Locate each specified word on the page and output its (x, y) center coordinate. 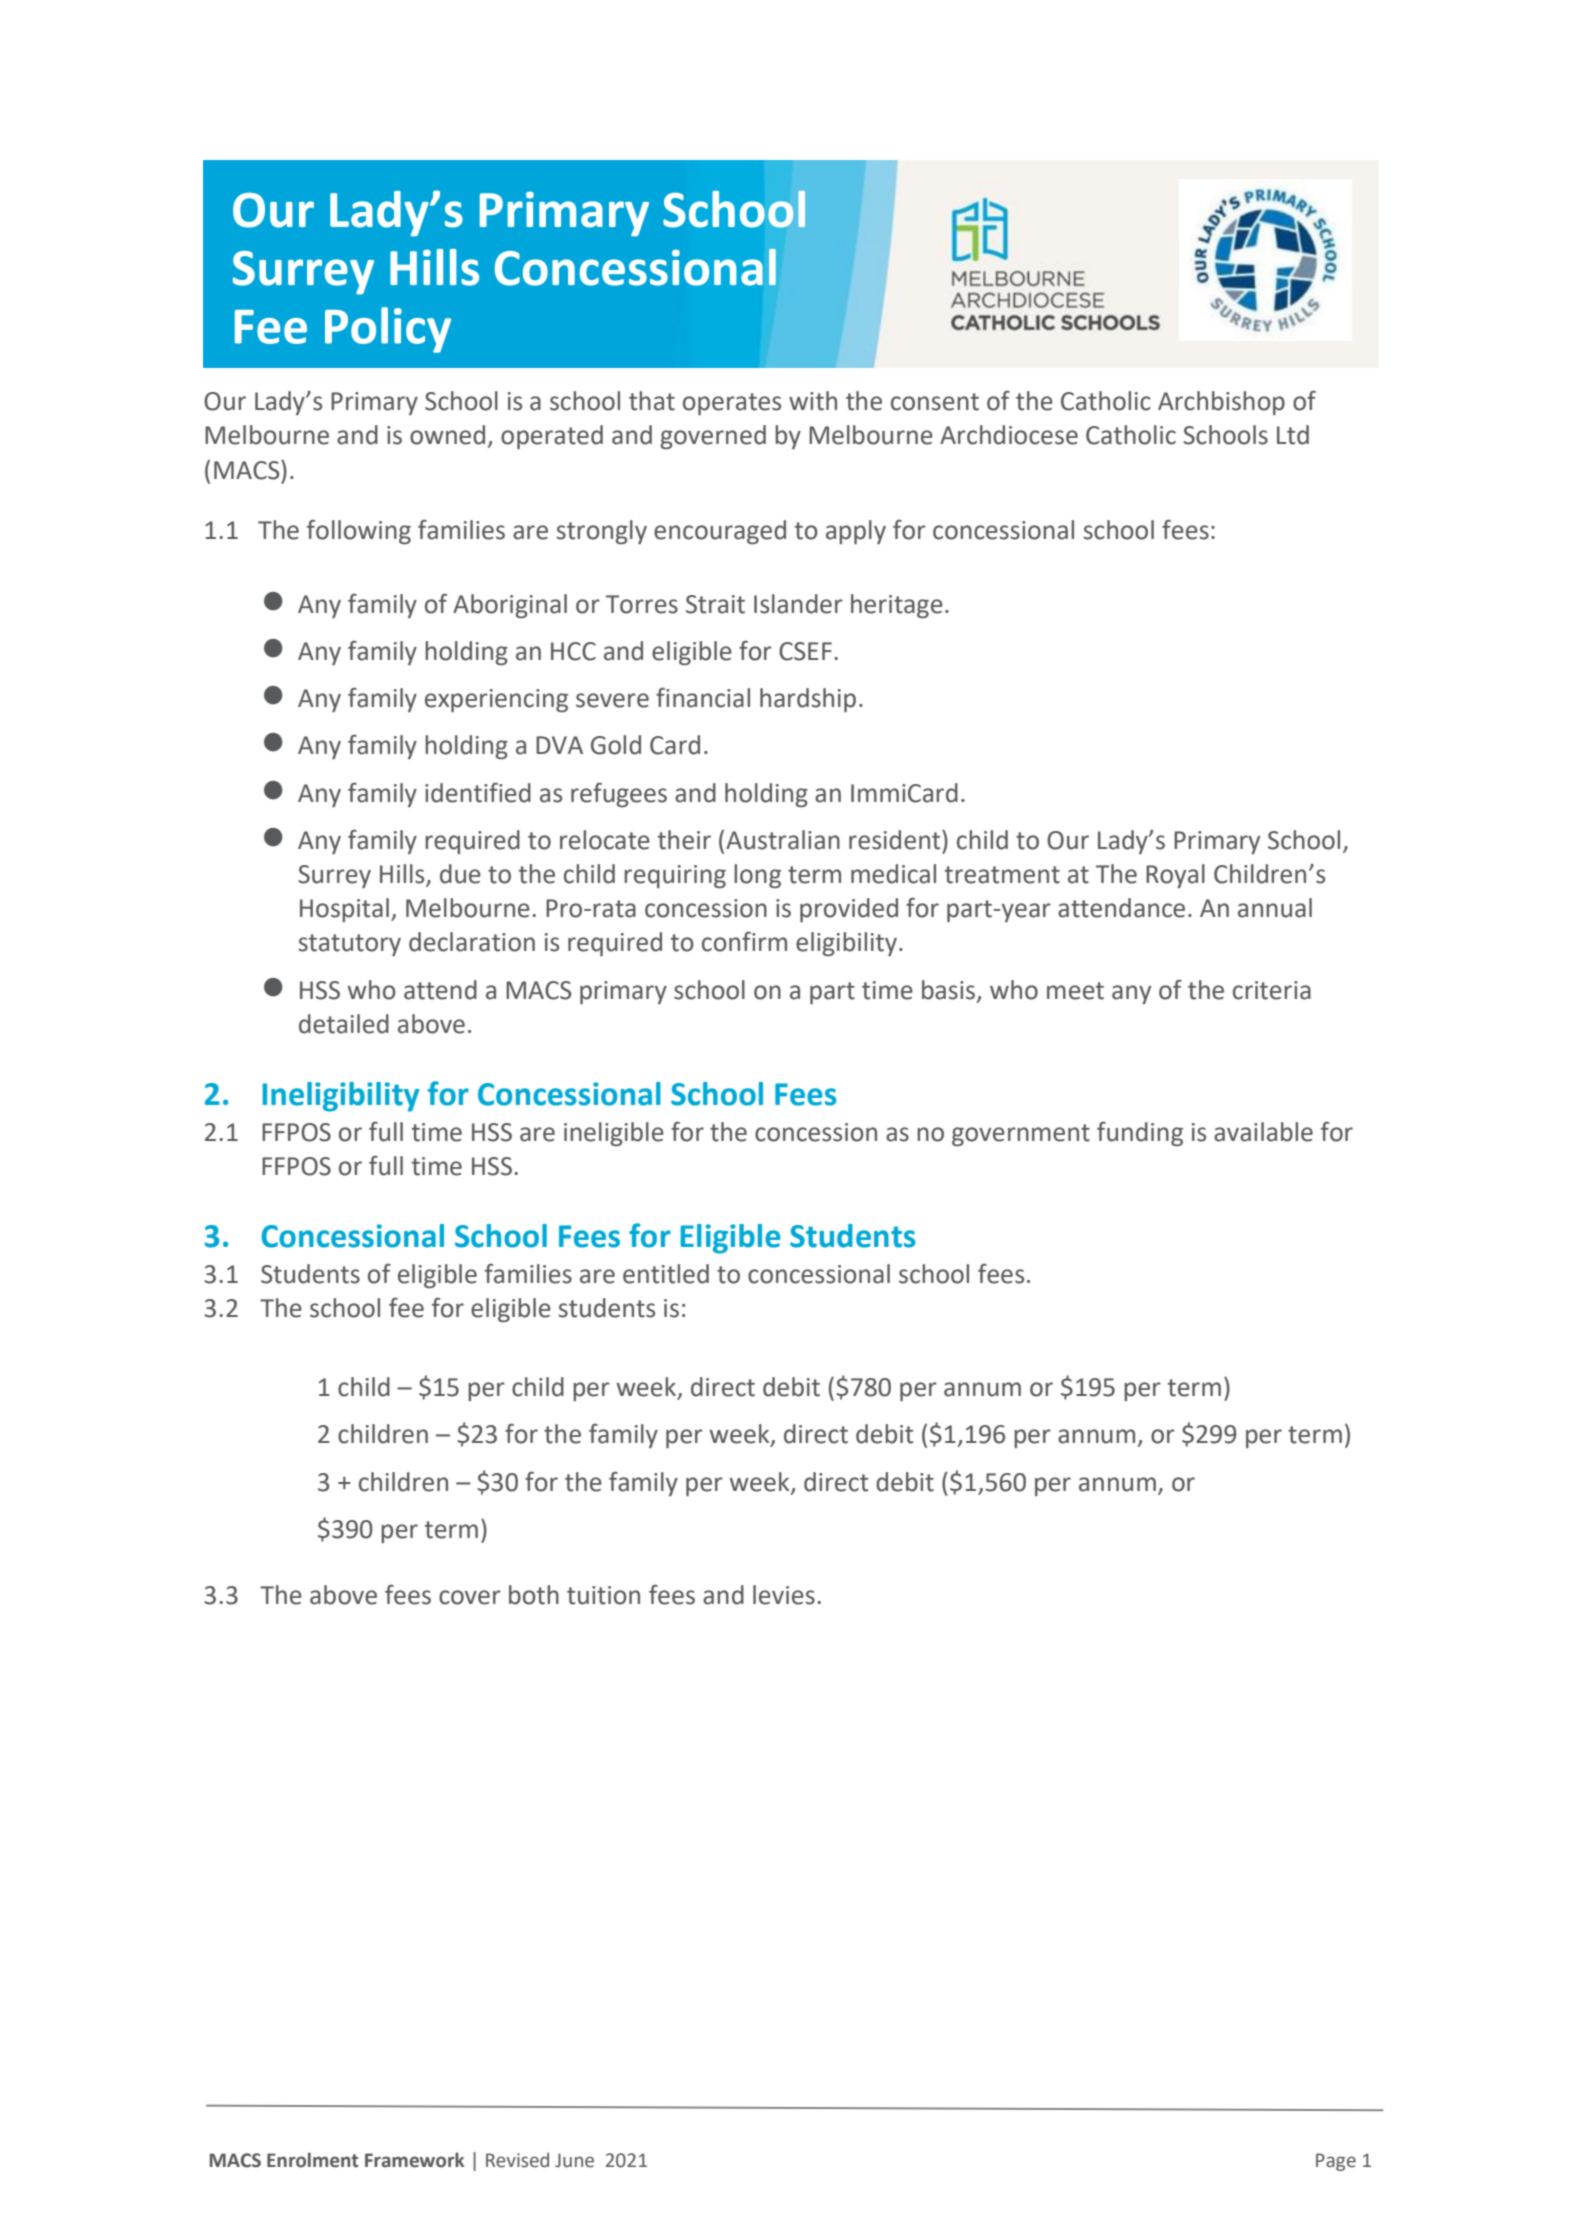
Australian (783, 840)
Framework (414, 2160)
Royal (1175, 876)
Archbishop (1221, 403)
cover (470, 1597)
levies (784, 1595)
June (574, 2160)
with (813, 401)
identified (478, 792)
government (1021, 1135)
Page (1336, 2162)
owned (447, 435)
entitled (666, 1274)
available (1263, 1132)
